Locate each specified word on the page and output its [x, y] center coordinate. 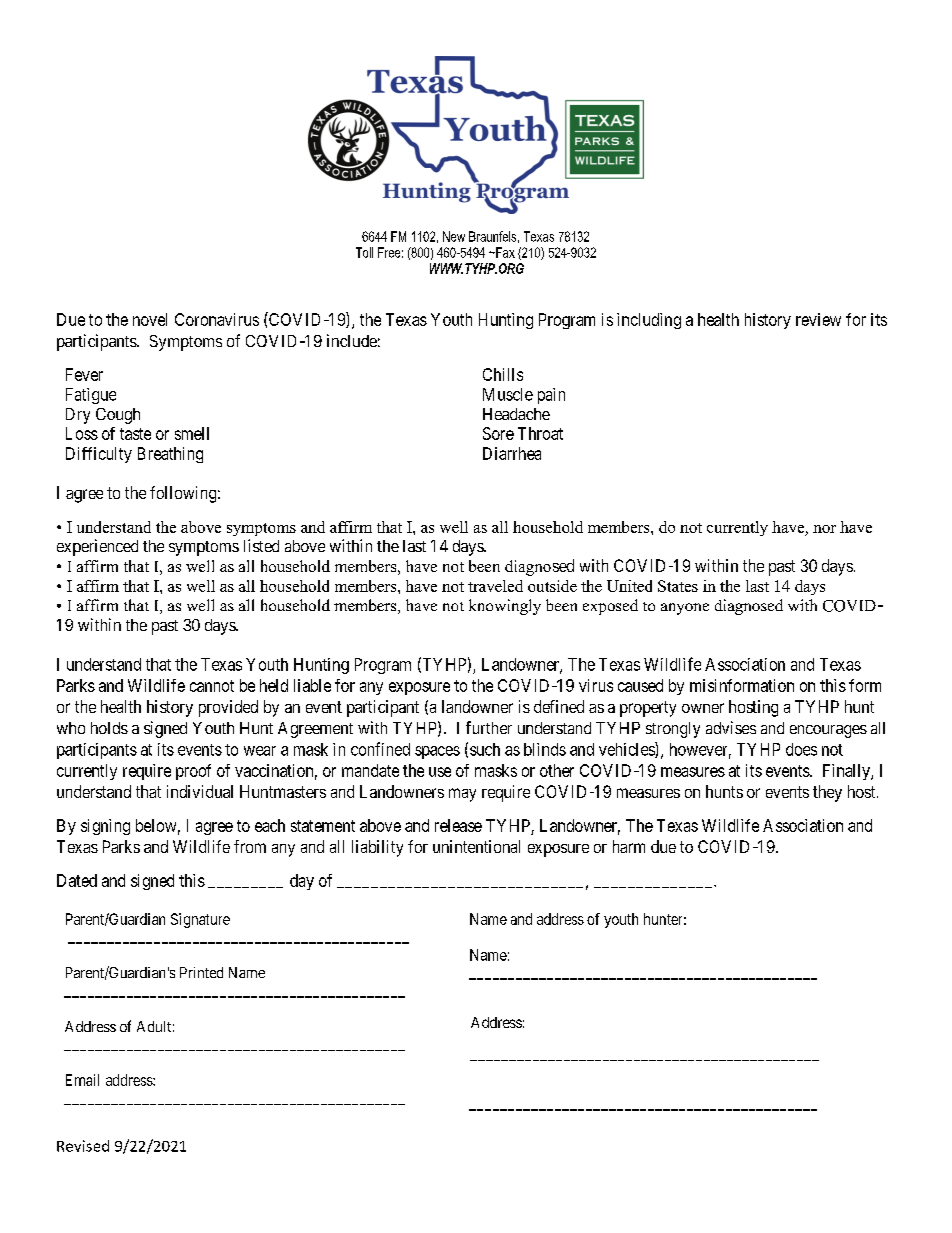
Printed [201, 972]
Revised [83, 1146]
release [458, 825]
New [454, 236]
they [827, 793]
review [818, 319]
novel [150, 319]
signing [105, 827]
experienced [97, 547]
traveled [495, 586]
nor [824, 529]
